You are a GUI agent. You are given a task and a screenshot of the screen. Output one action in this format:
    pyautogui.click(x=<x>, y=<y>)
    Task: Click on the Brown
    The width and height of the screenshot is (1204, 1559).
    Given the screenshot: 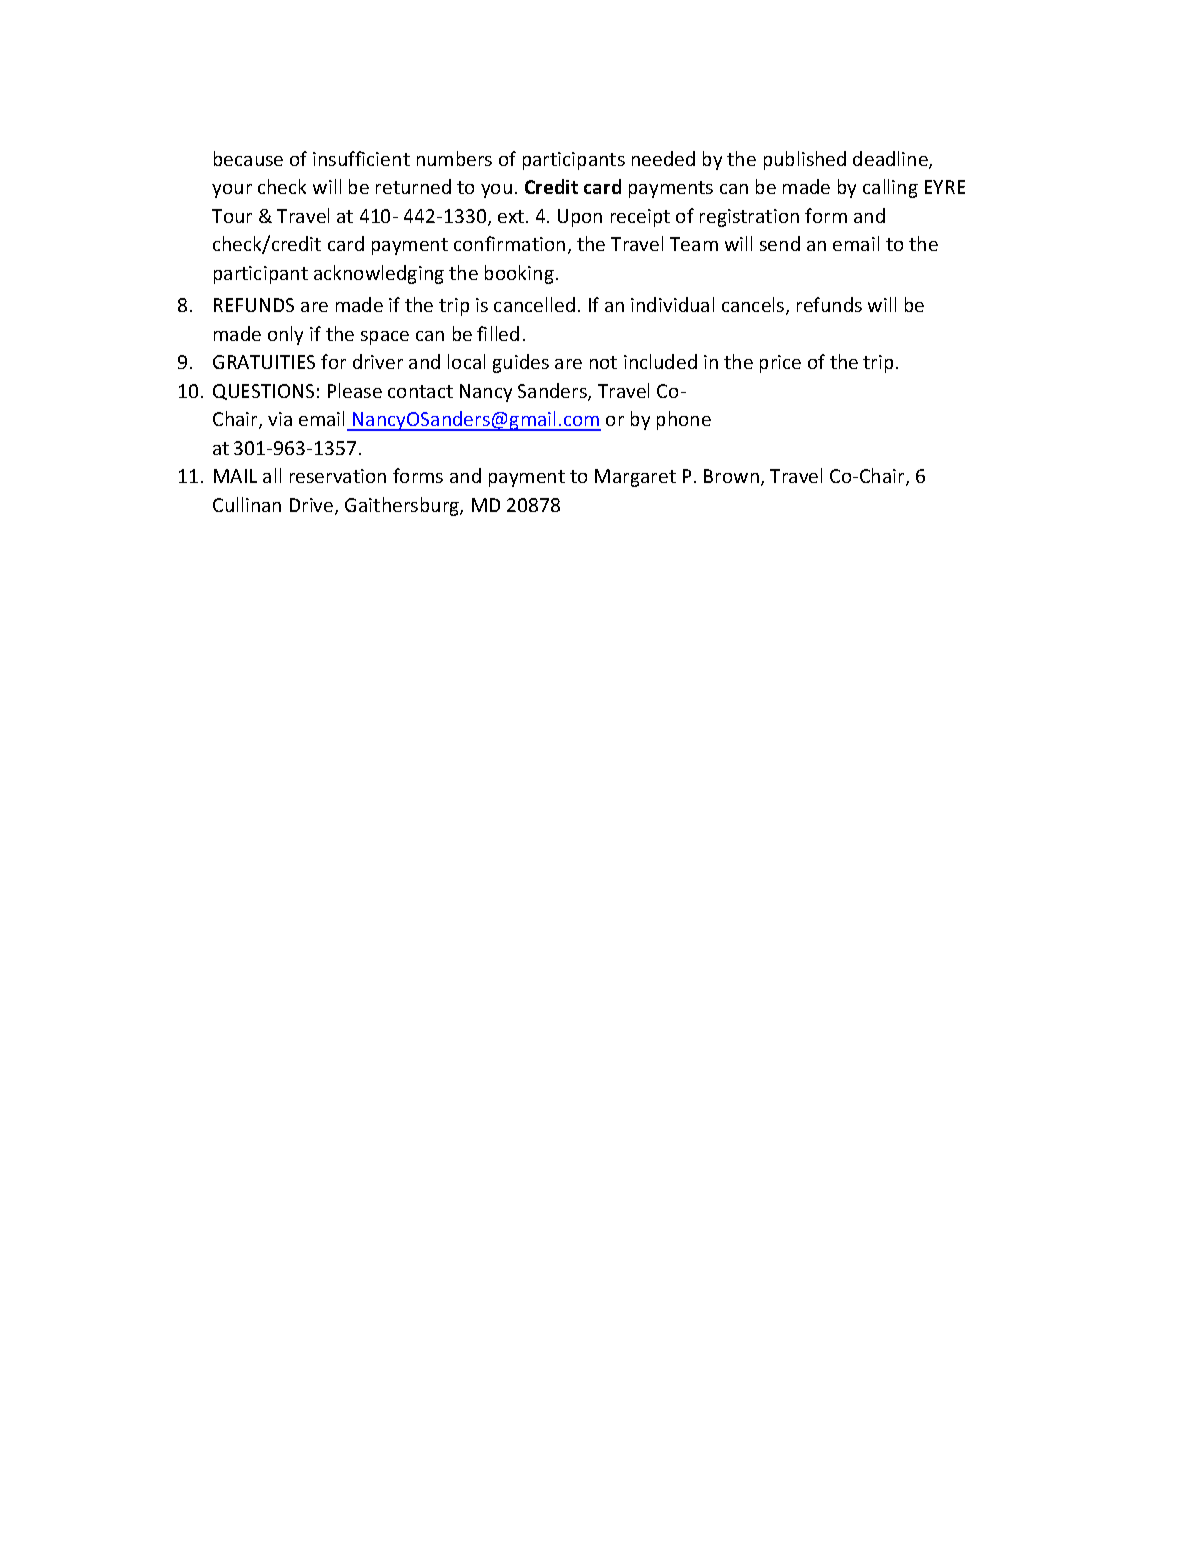 What is the action you would take?
    pyautogui.click(x=731, y=476)
